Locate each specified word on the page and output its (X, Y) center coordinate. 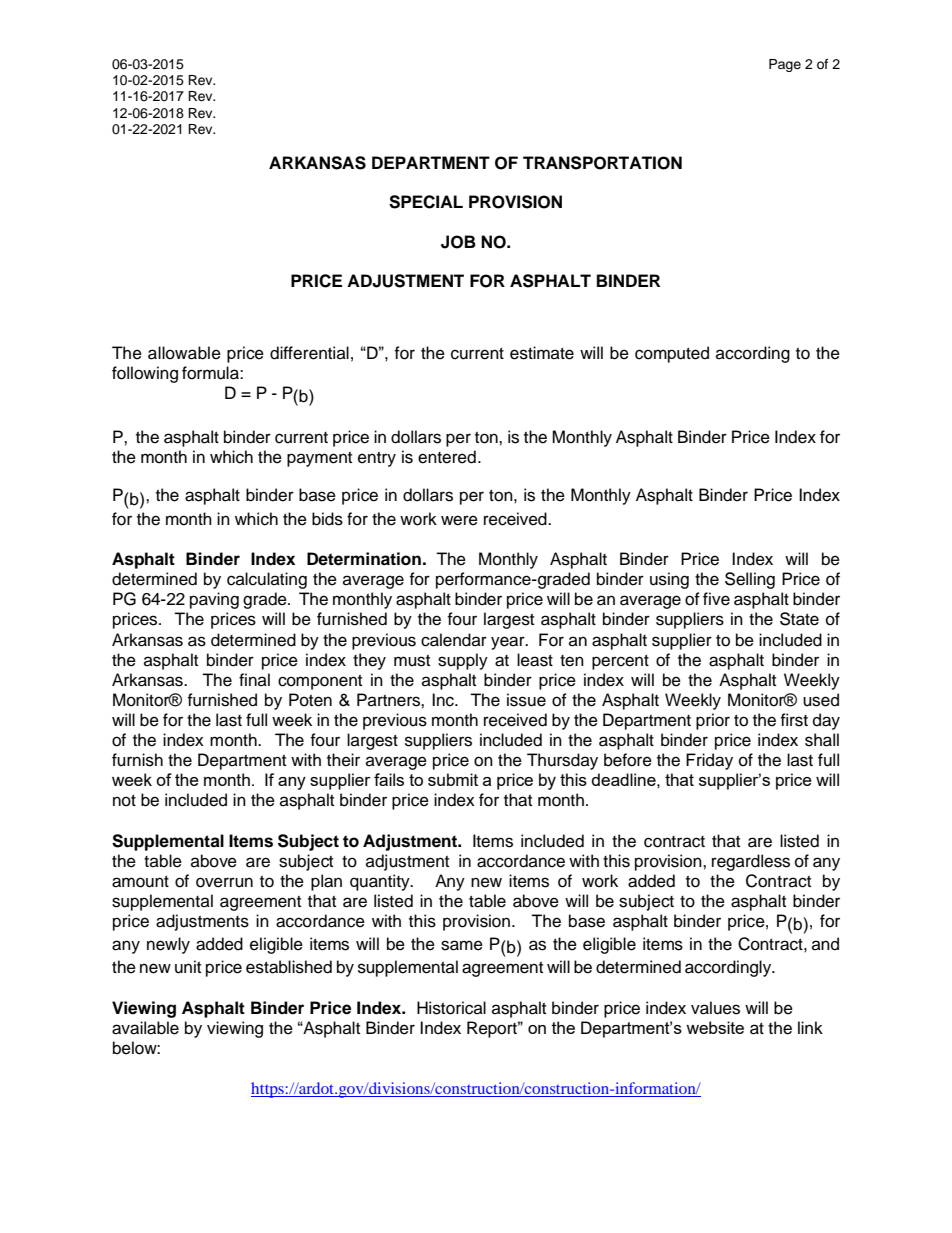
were (459, 520)
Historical (451, 1008)
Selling (750, 580)
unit (188, 967)
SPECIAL (426, 202)
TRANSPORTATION (602, 163)
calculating (267, 580)
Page (785, 65)
